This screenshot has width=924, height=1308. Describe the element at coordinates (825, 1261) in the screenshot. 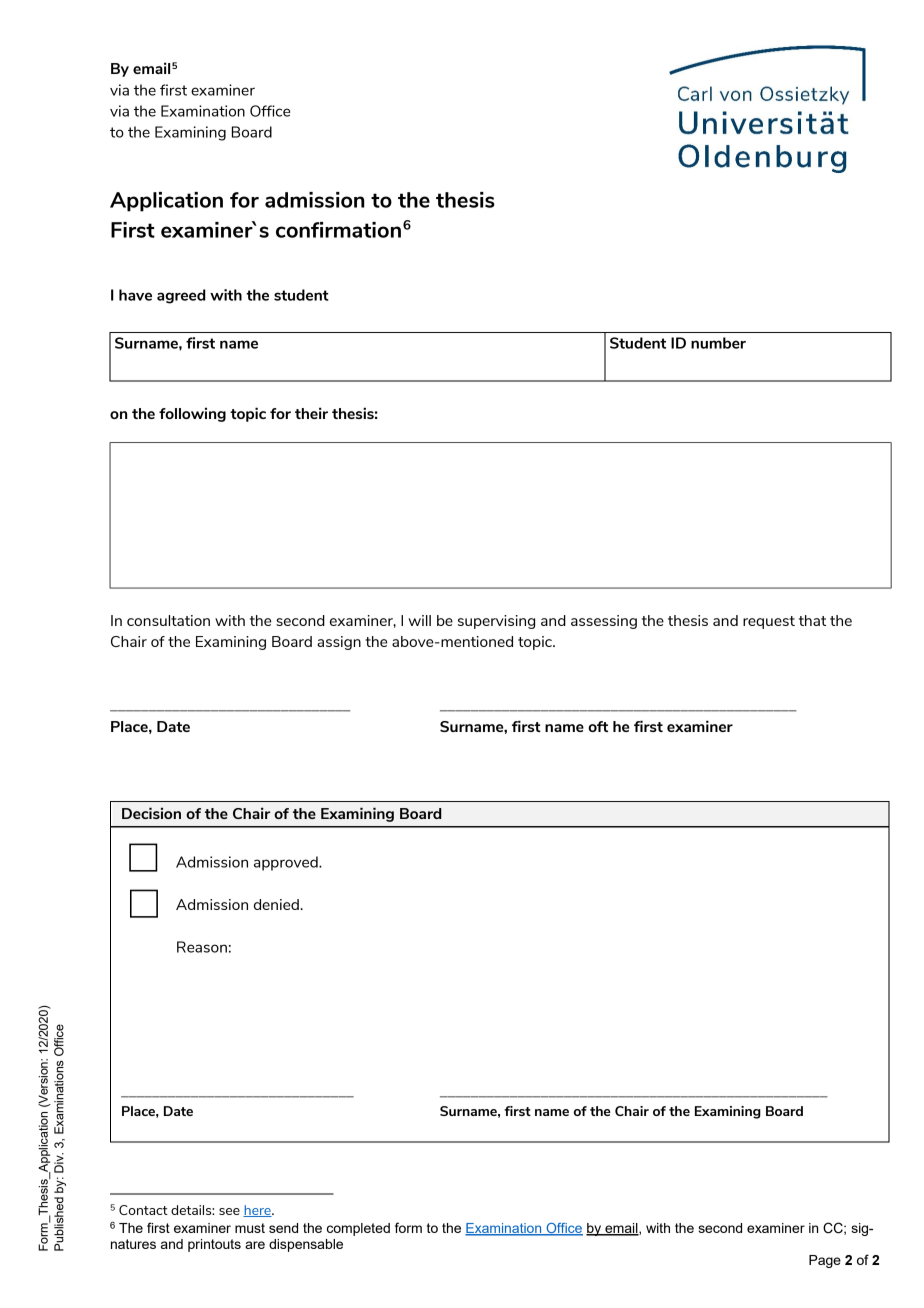

I see `Page` at that location.
